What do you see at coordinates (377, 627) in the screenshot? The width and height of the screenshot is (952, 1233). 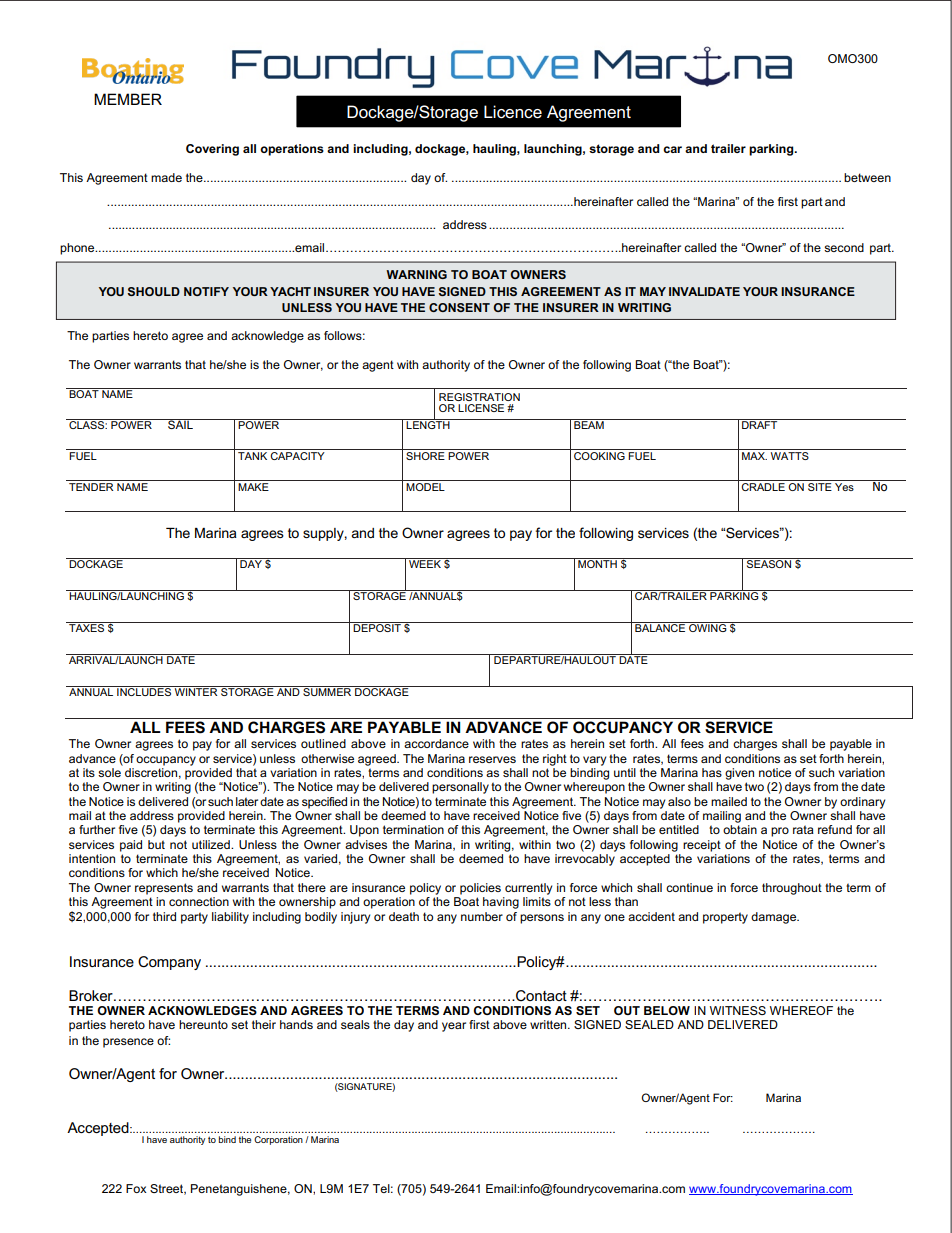 I see `DEPOSIT` at bounding box center [377, 627].
